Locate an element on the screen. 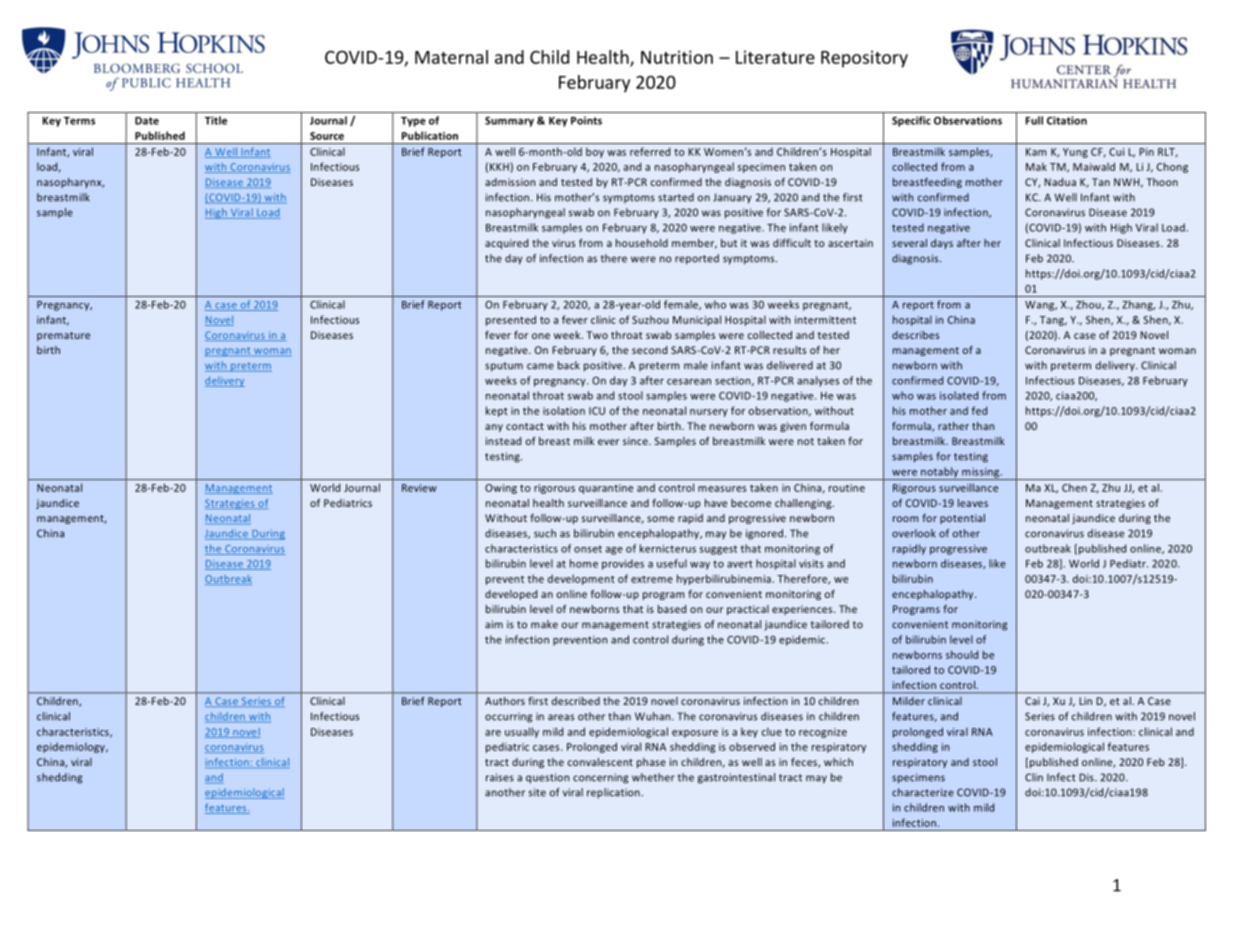 This screenshot has height=952, width=1233. raises is located at coordinates (500, 777).
